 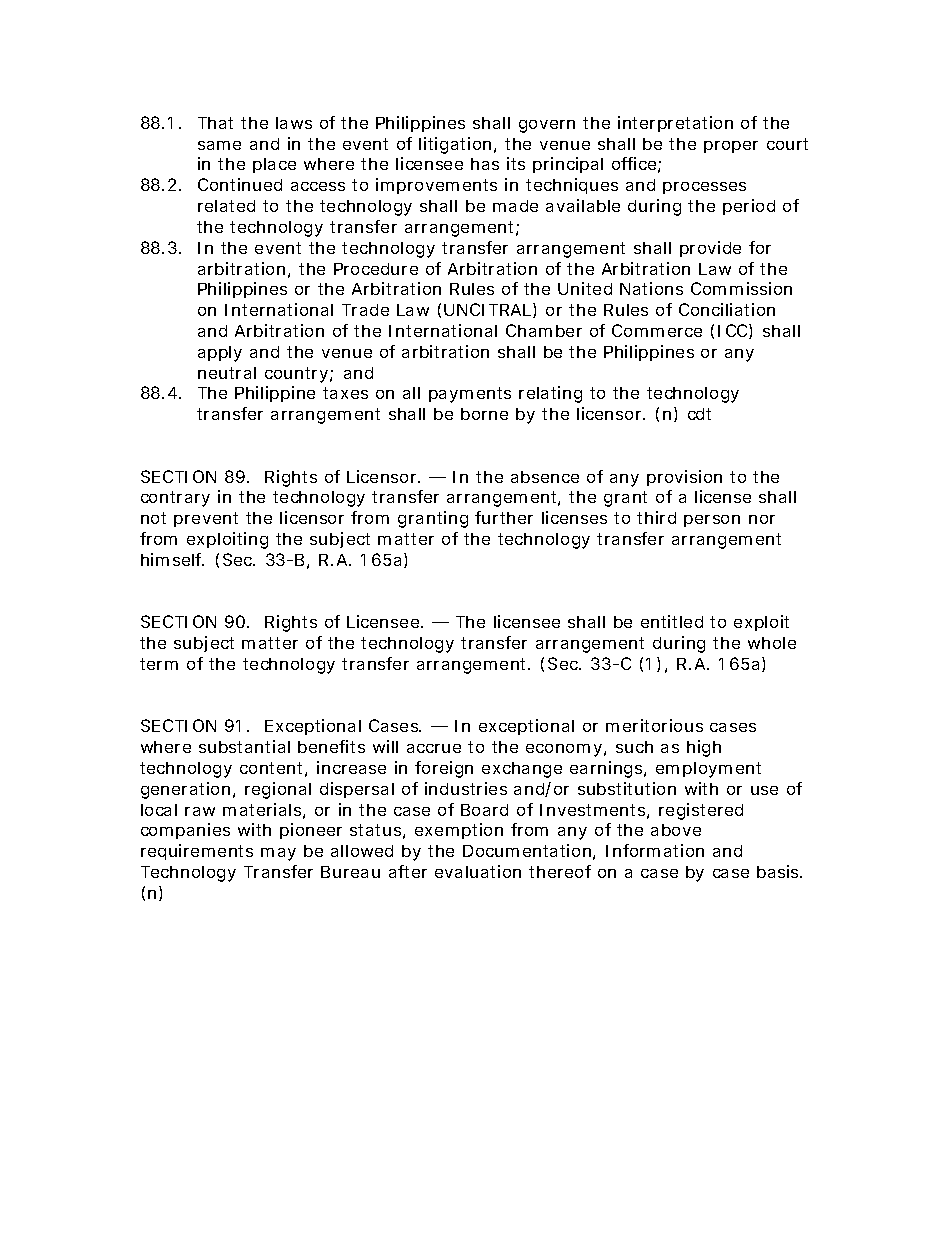 What do you see at coordinates (219, 145) in the screenshot?
I see `same` at bounding box center [219, 145].
